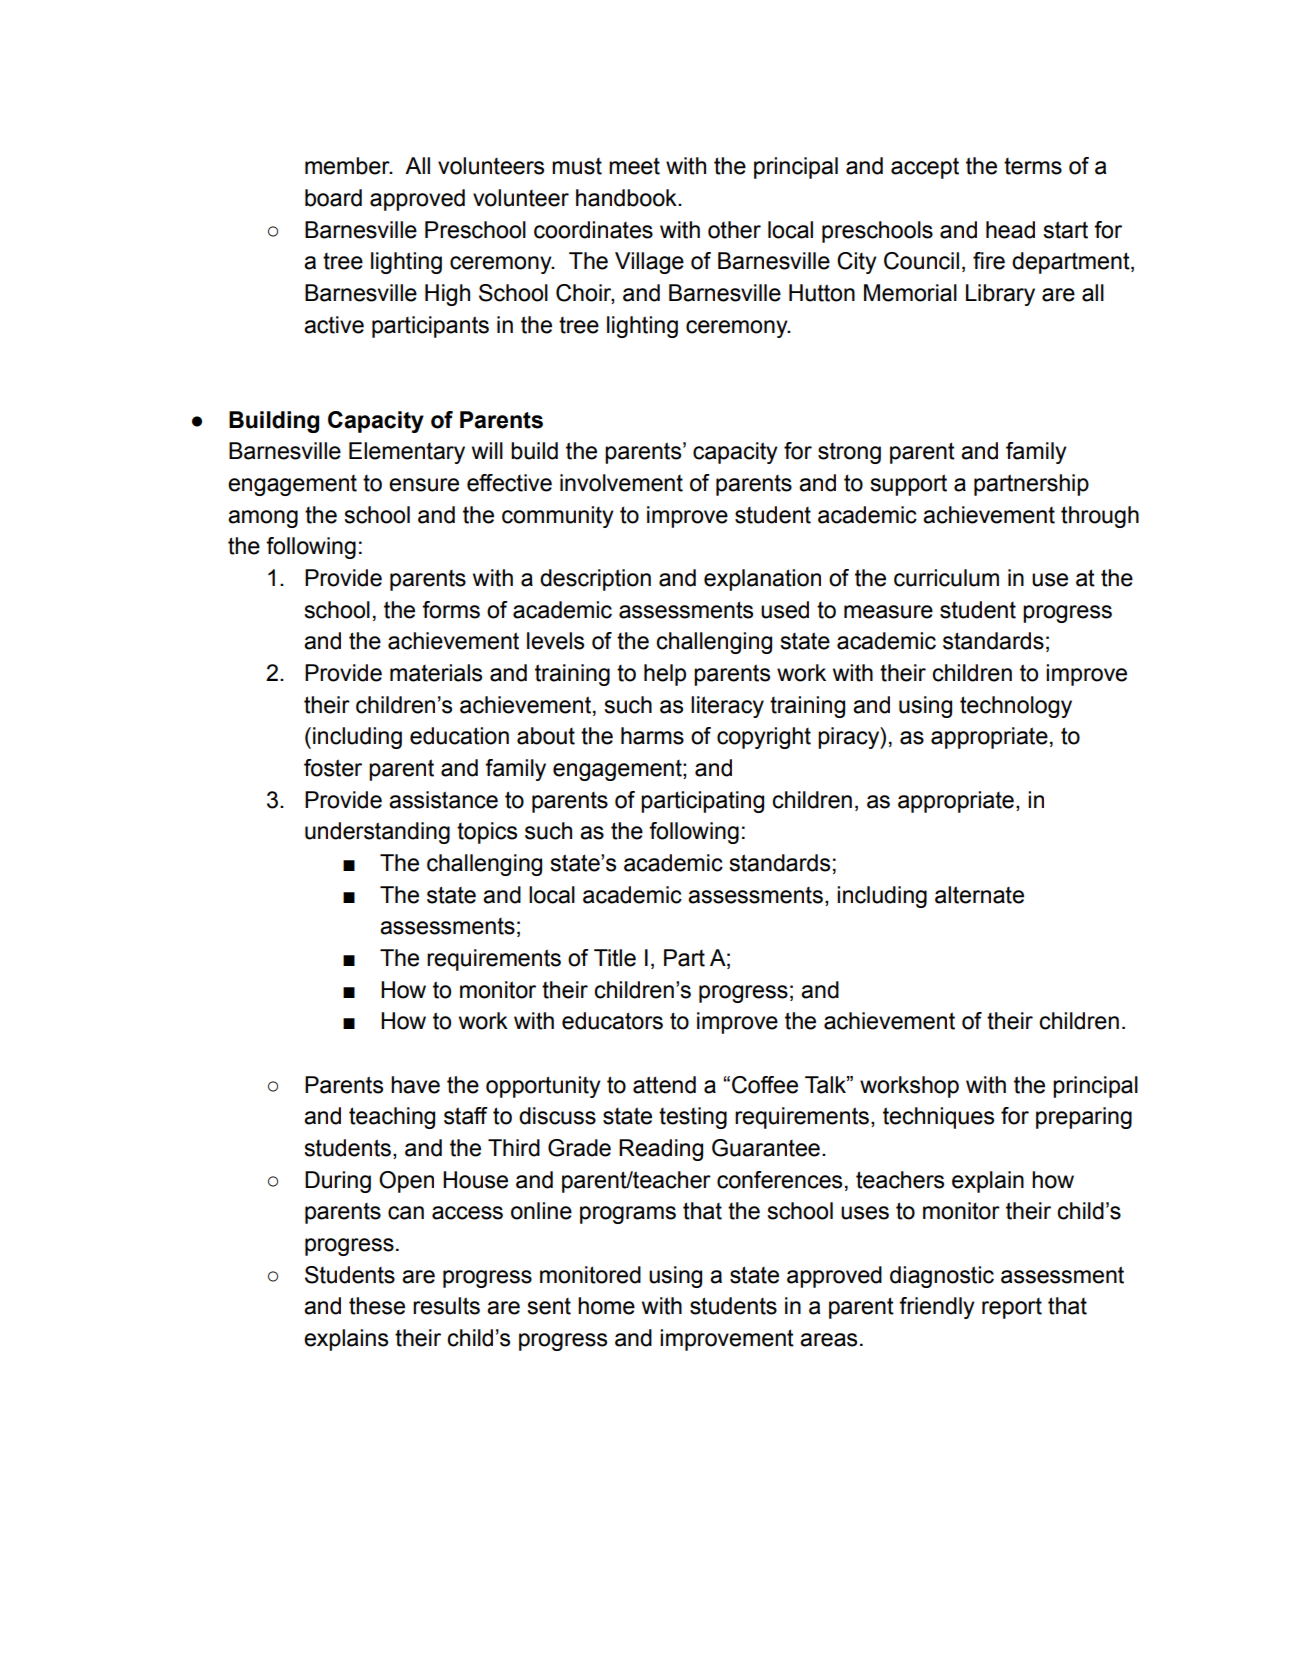  What do you see at coordinates (1012, 1308) in the screenshot?
I see `report` at bounding box center [1012, 1308].
